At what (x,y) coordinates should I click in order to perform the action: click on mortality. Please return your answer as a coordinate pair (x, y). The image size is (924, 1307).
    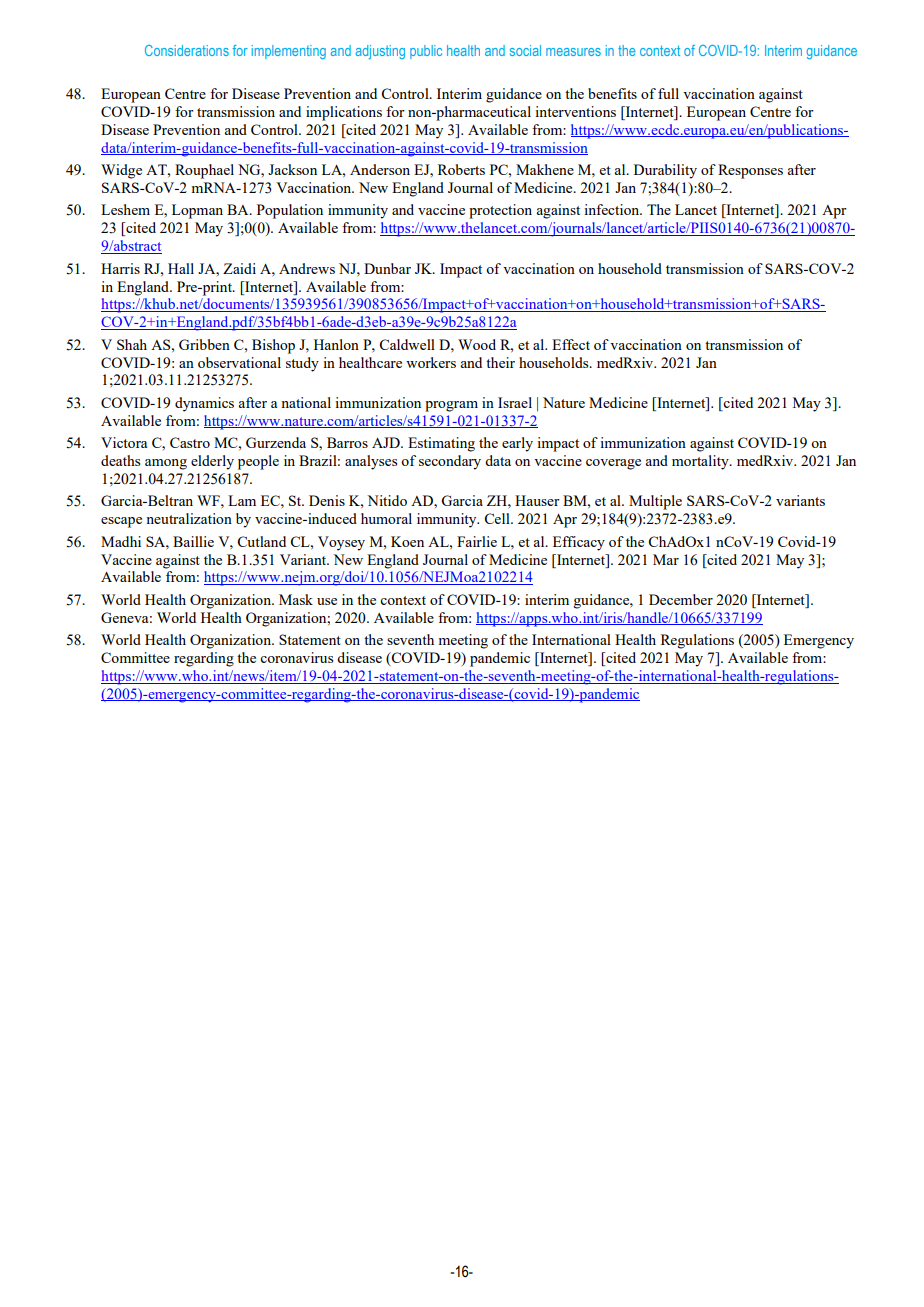
    Looking at the image, I should click on (701, 462).
